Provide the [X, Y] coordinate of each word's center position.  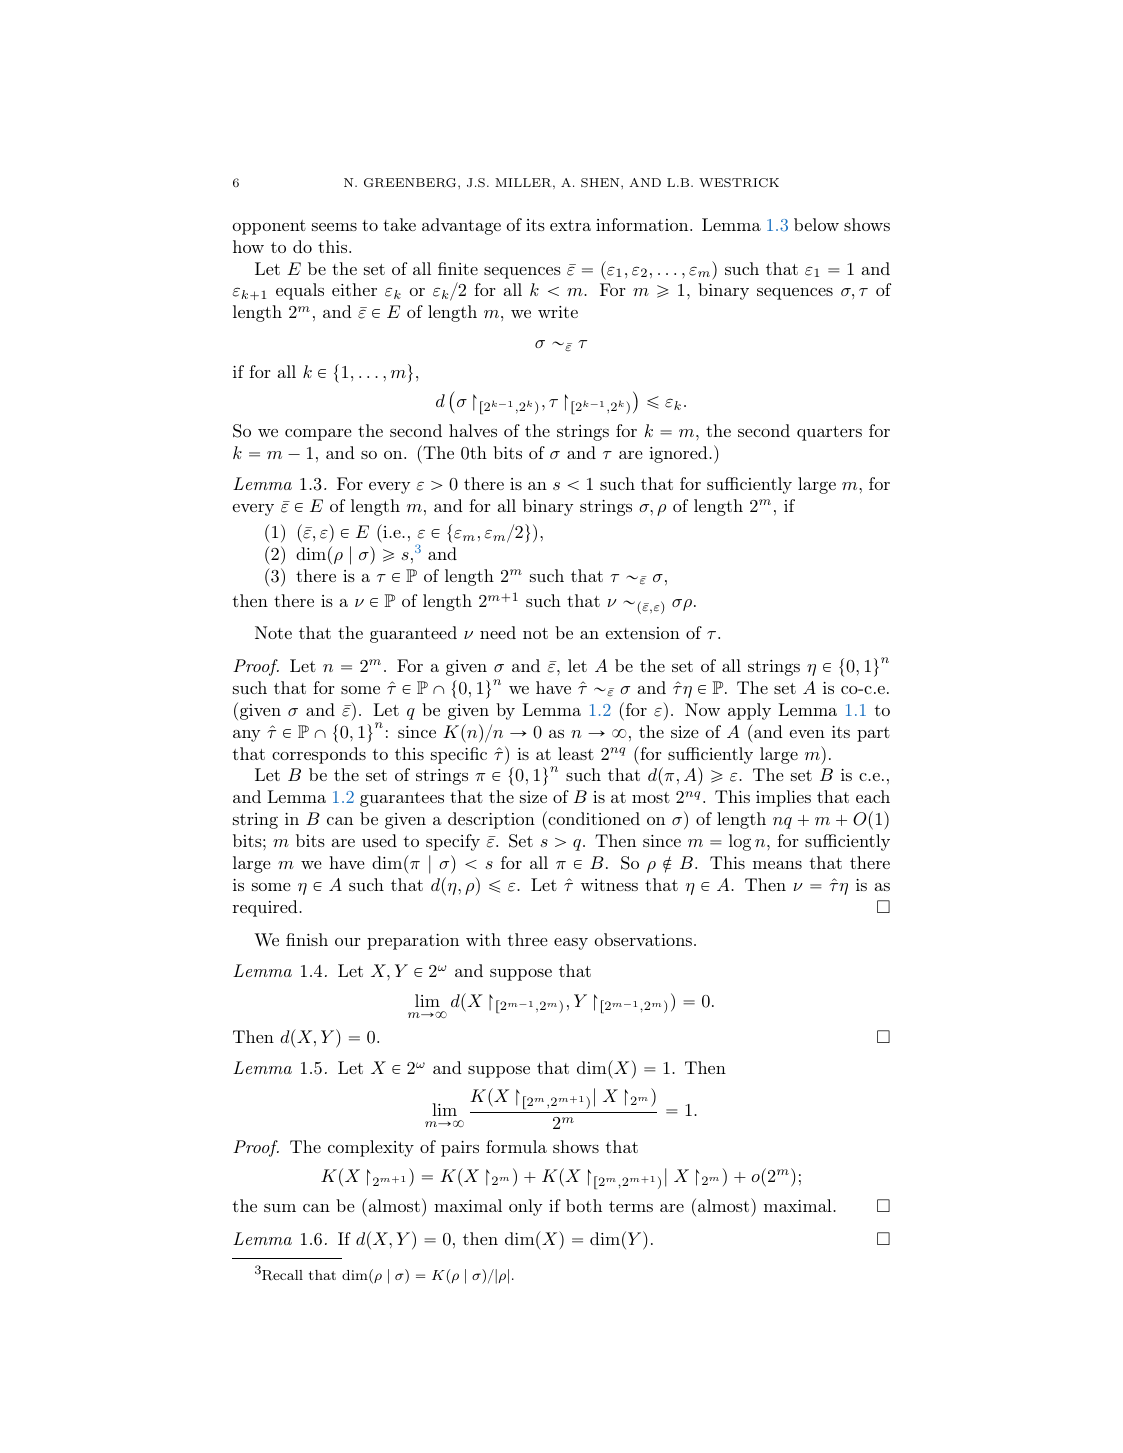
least [576, 753]
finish [307, 939]
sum [280, 1208]
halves [473, 430]
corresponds [319, 755]
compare [318, 435]
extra [570, 225]
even [807, 734]
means [777, 865]
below [816, 224]
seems [334, 227]
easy [571, 944]
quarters [829, 433]
